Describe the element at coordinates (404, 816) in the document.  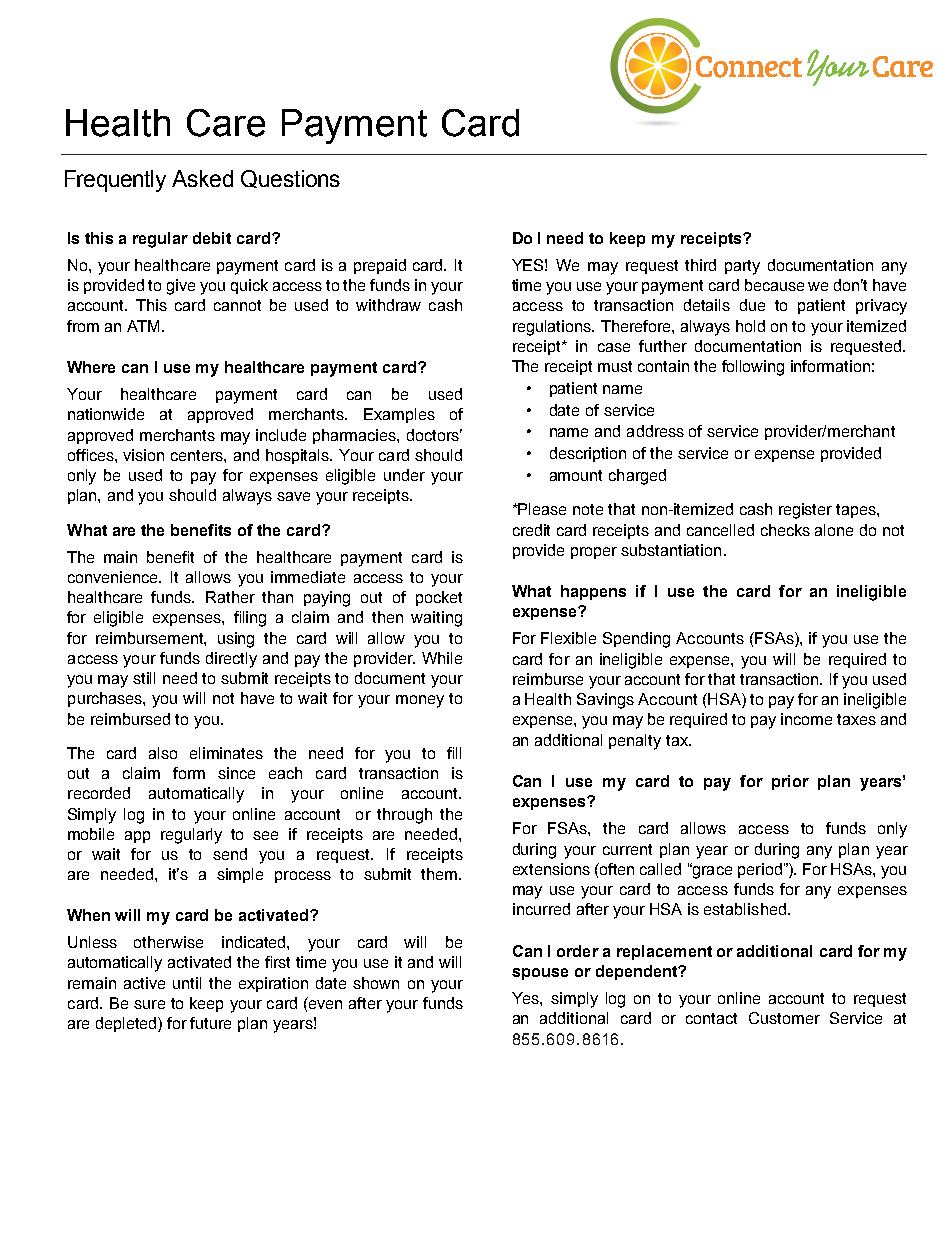
I see `through` at that location.
